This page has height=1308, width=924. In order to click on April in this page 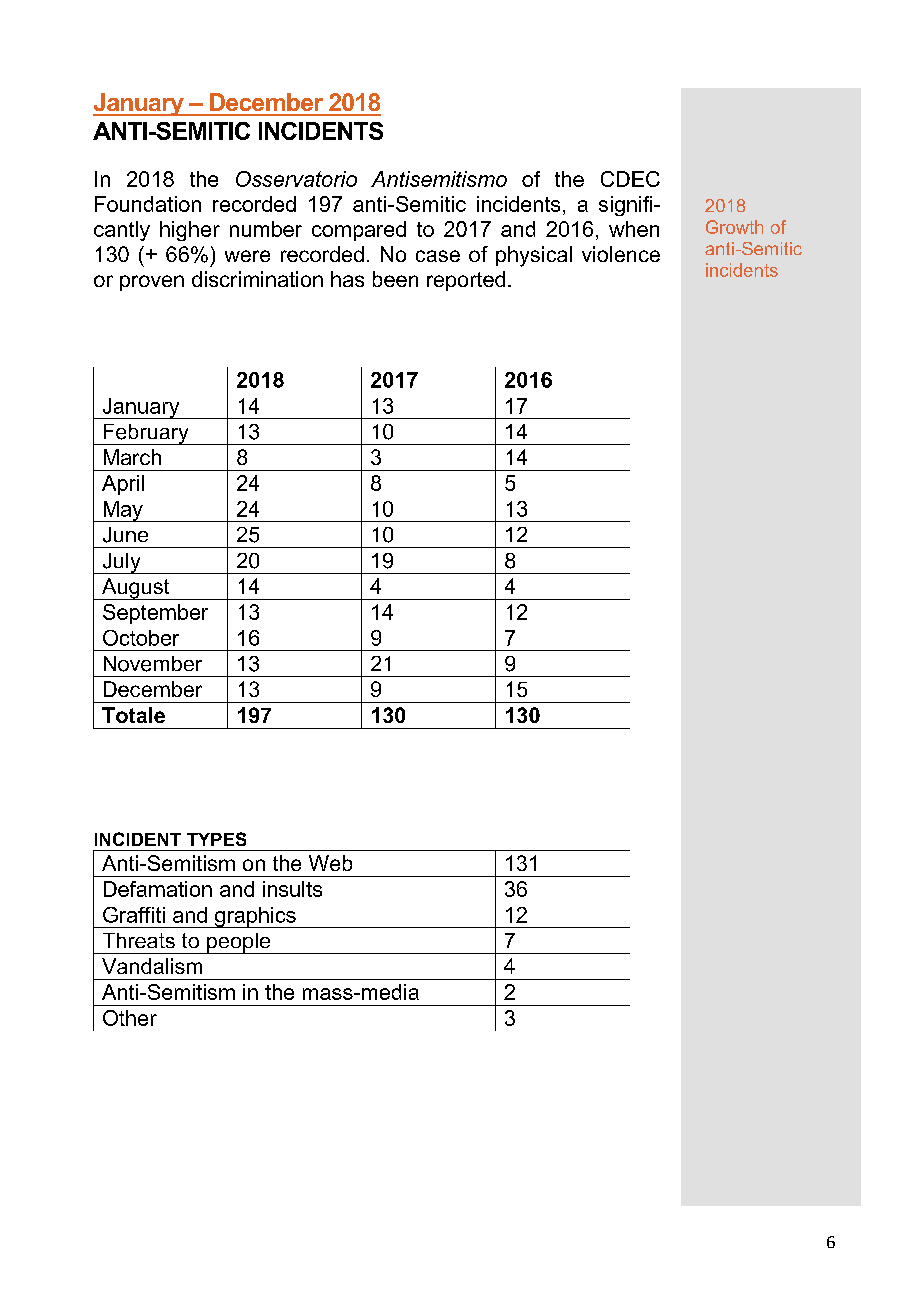, I will do `click(123, 485)`.
